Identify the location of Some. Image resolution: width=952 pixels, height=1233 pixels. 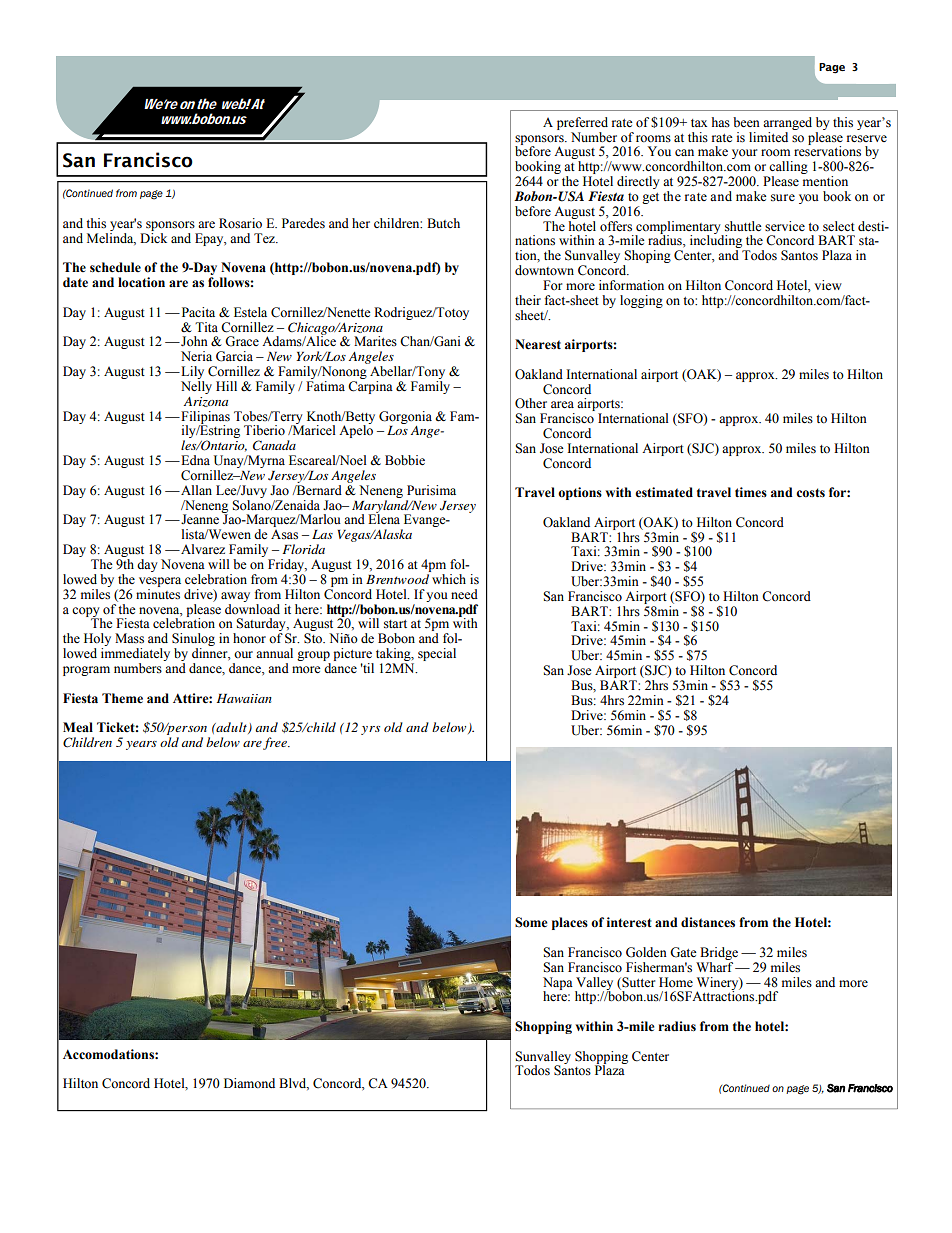
(531, 922).
